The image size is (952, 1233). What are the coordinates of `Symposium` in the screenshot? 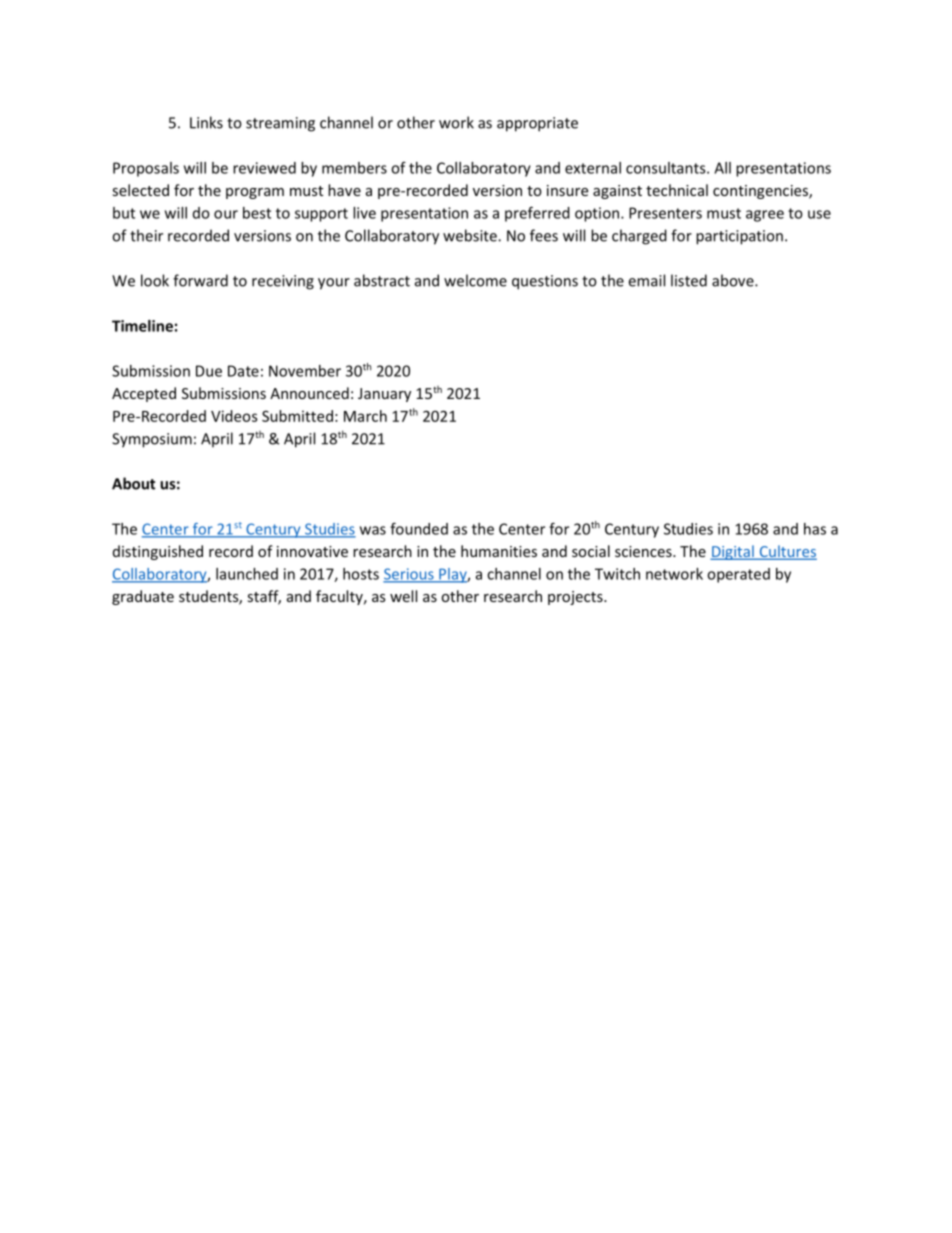 It's located at (152, 440).
